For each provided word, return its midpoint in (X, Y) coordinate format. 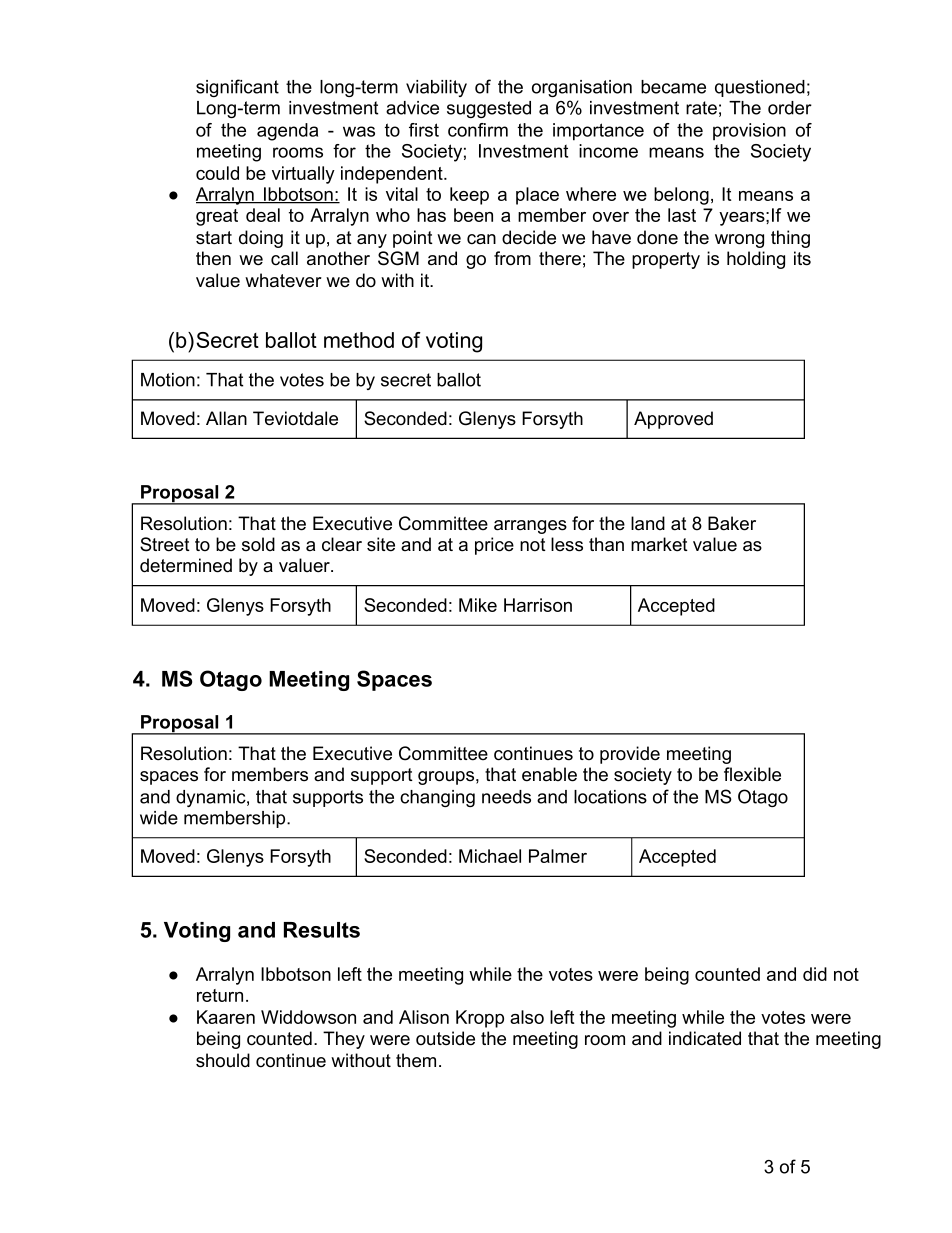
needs (506, 797)
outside (445, 1038)
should (223, 1060)
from (512, 258)
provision (749, 131)
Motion (168, 380)
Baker (732, 523)
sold (258, 544)
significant (237, 88)
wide (159, 818)
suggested (489, 109)
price (494, 546)
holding (756, 260)
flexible (752, 774)
